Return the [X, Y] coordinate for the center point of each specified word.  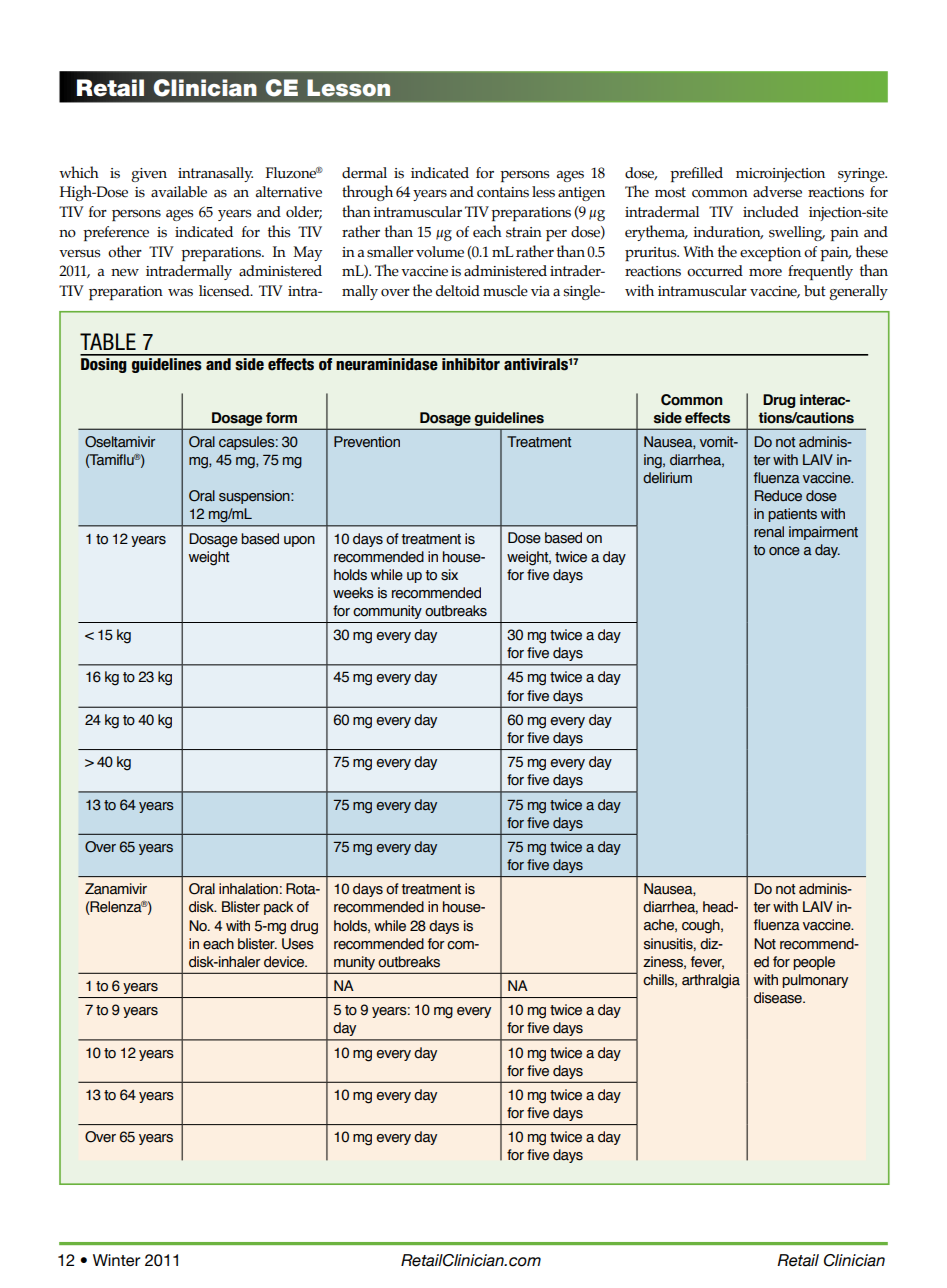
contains [503, 192]
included [771, 212]
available [179, 192]
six [449, 575]
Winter [116, 1260]
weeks [353, 593]
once [784, 551]
